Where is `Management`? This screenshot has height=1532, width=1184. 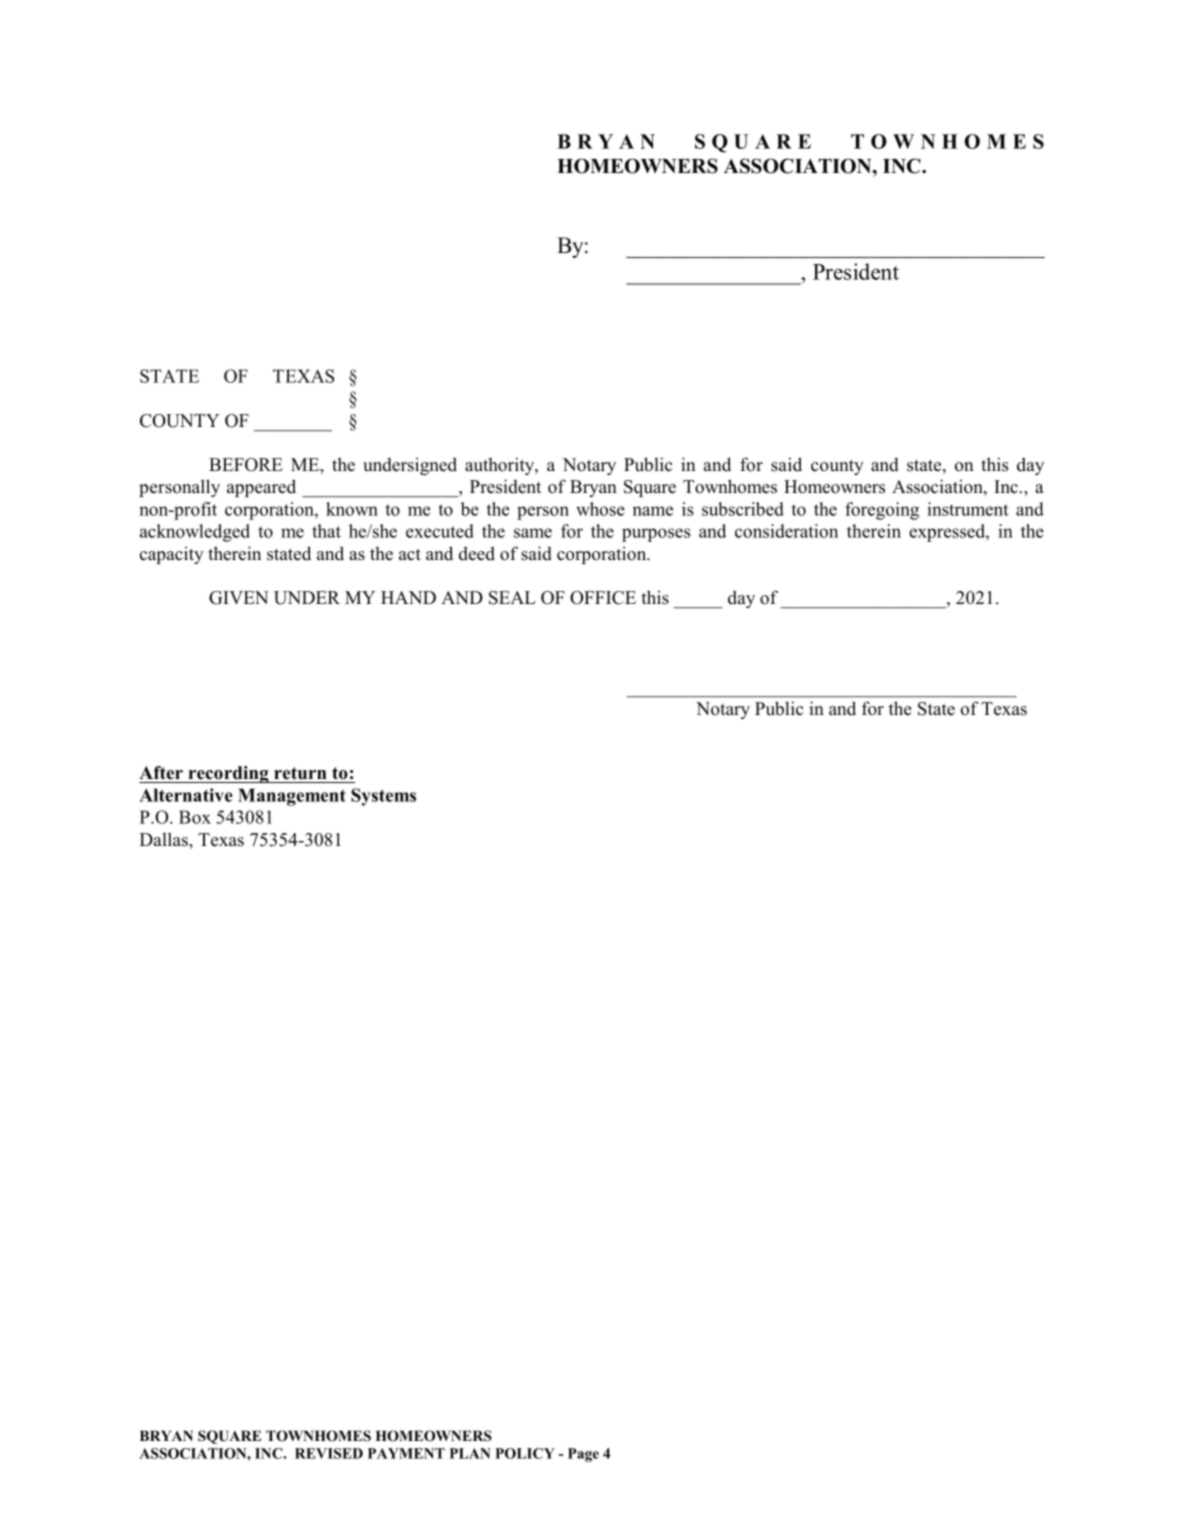
Management is located at coordinates (292, 797).
